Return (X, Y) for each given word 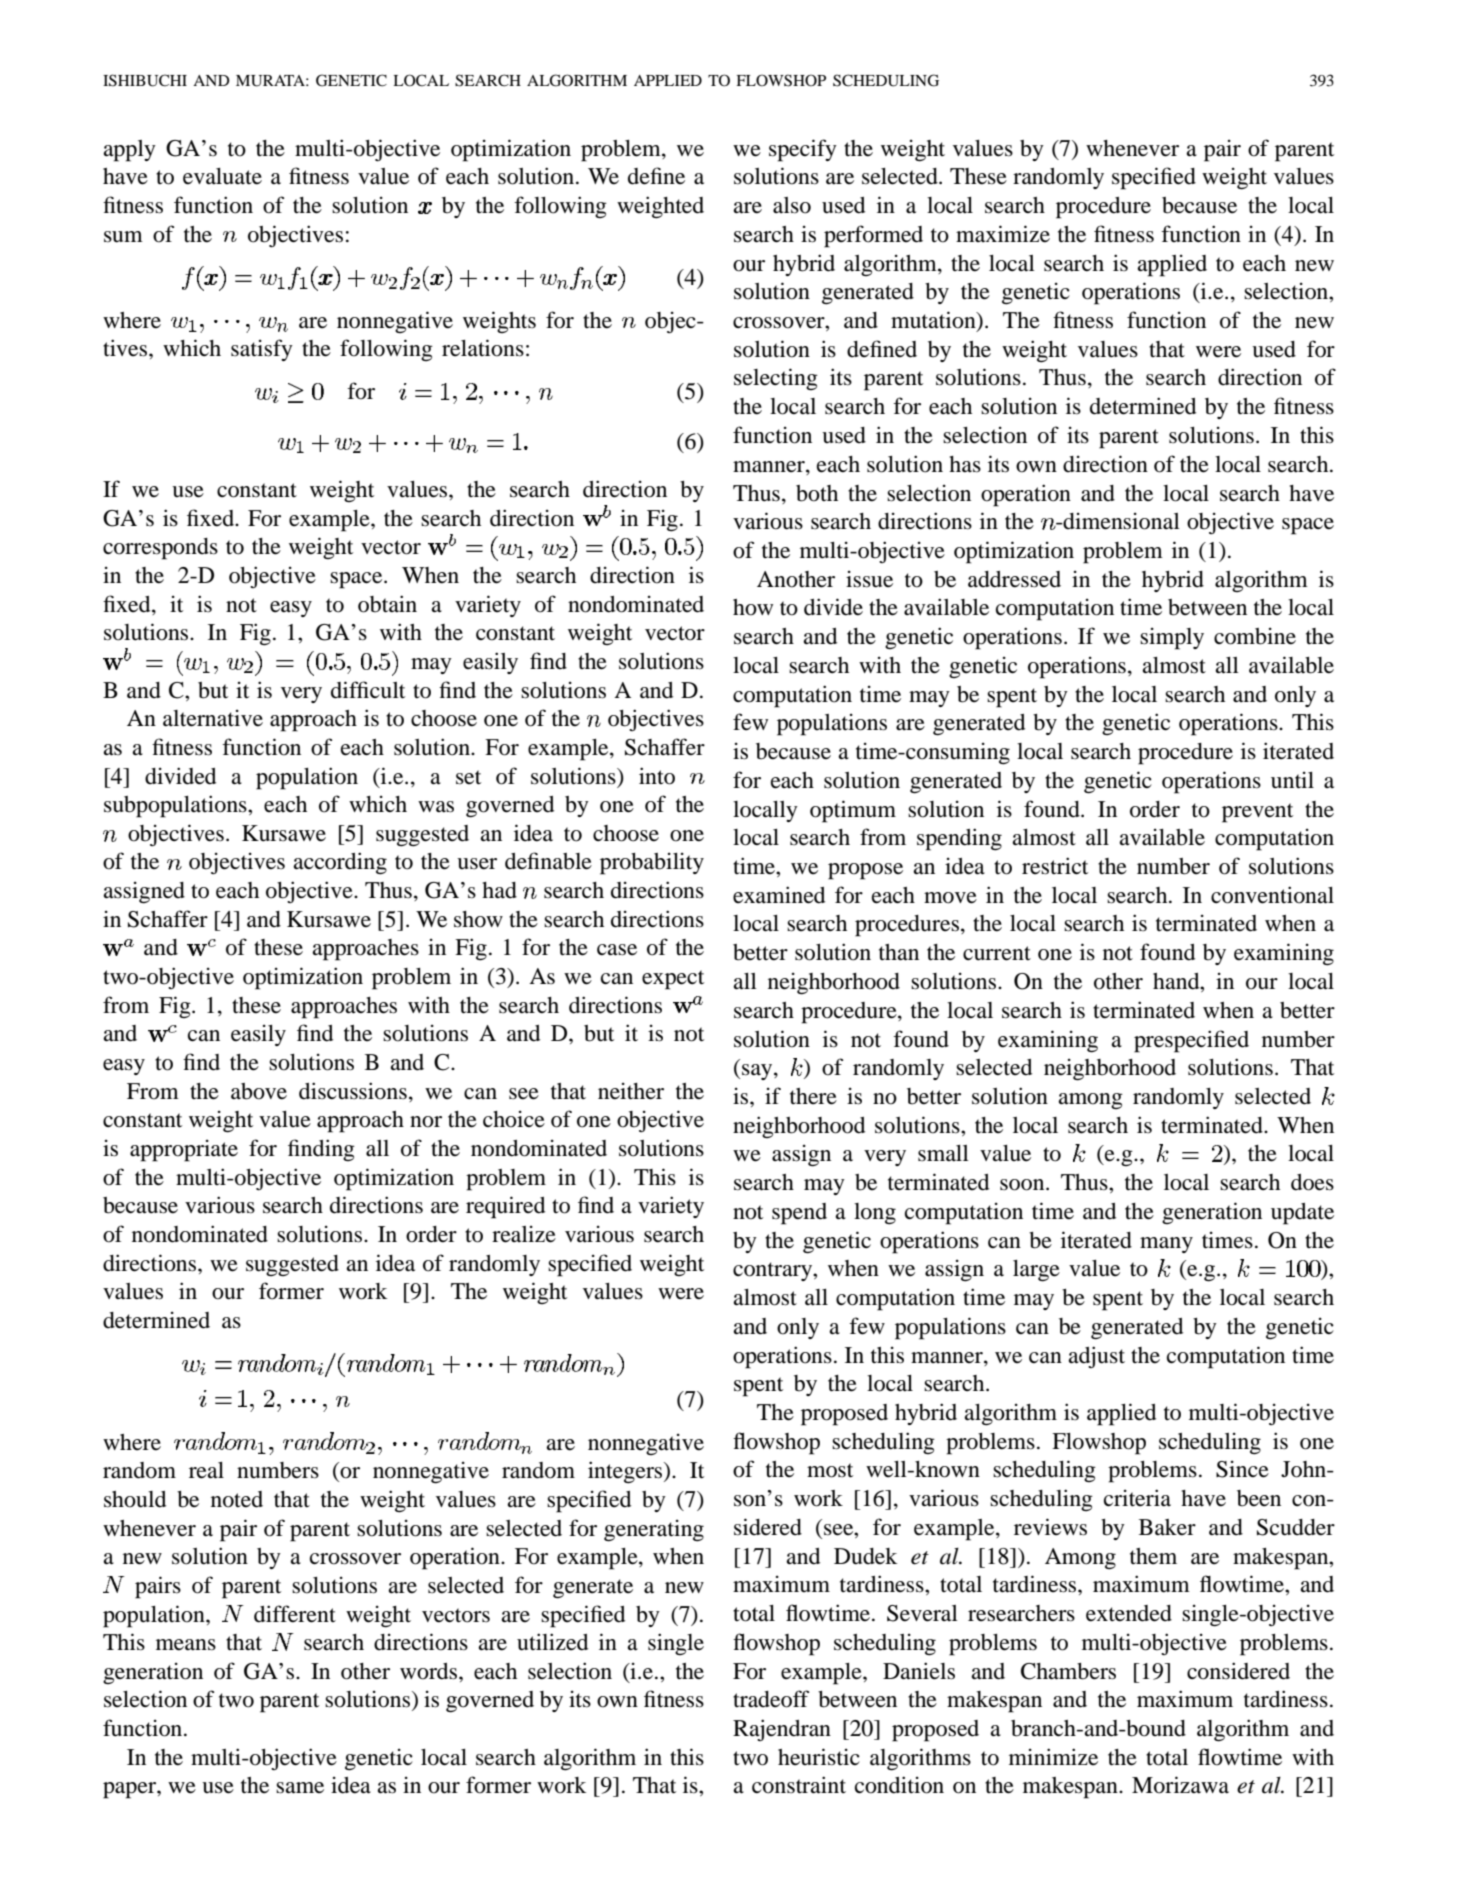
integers (626, 1472)
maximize (1003, 234)
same (300, 1788)
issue (869, 579)
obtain (387, 604)
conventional (1272, 895)
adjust (1096, 1357)
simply (1172, 638)
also (792, 205)
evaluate (222, 176)
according (340, 863)
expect (673, 980)
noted (237, 1499)
